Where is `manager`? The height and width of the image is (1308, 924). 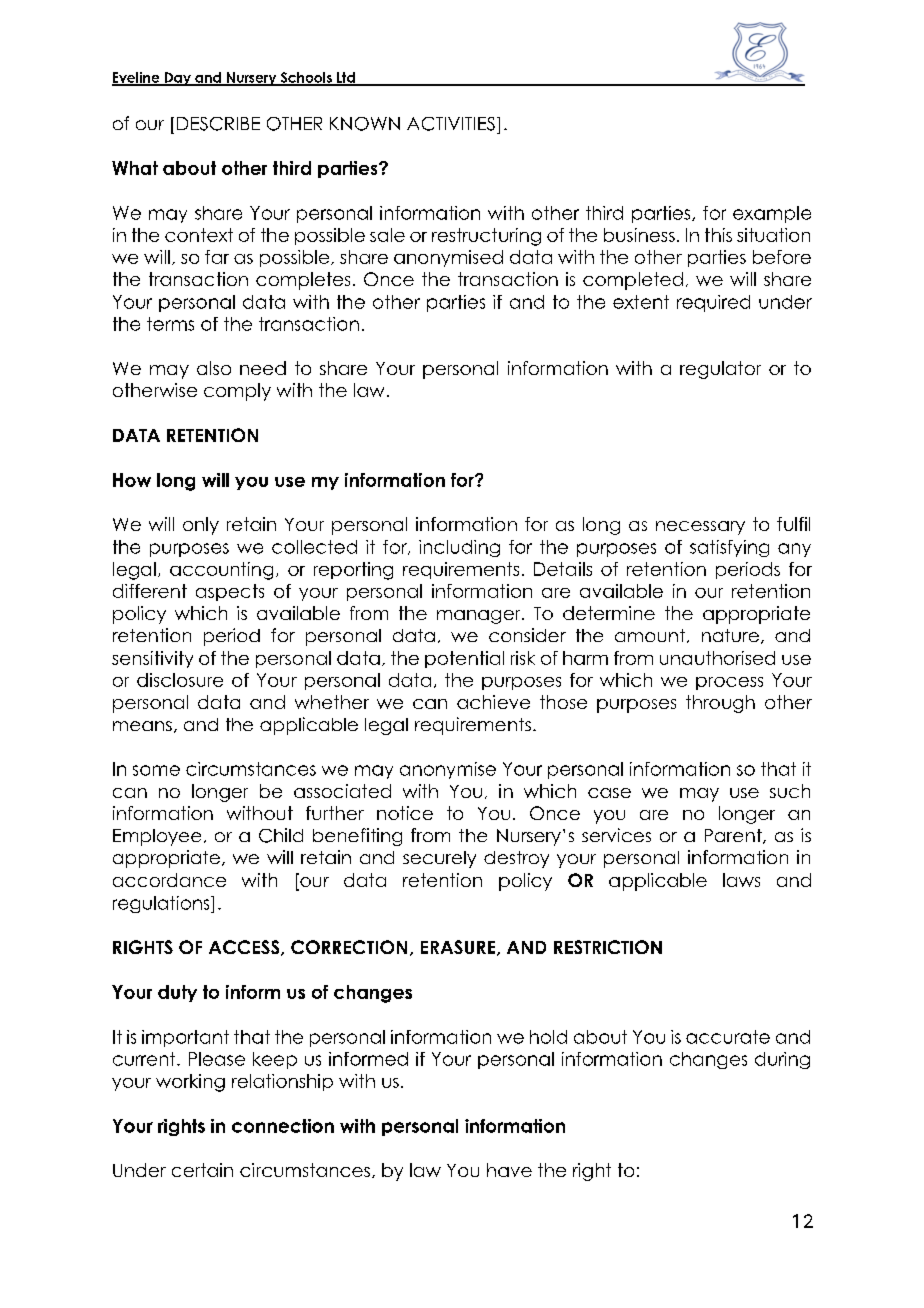 manager is located at coordinates (480, 617).
